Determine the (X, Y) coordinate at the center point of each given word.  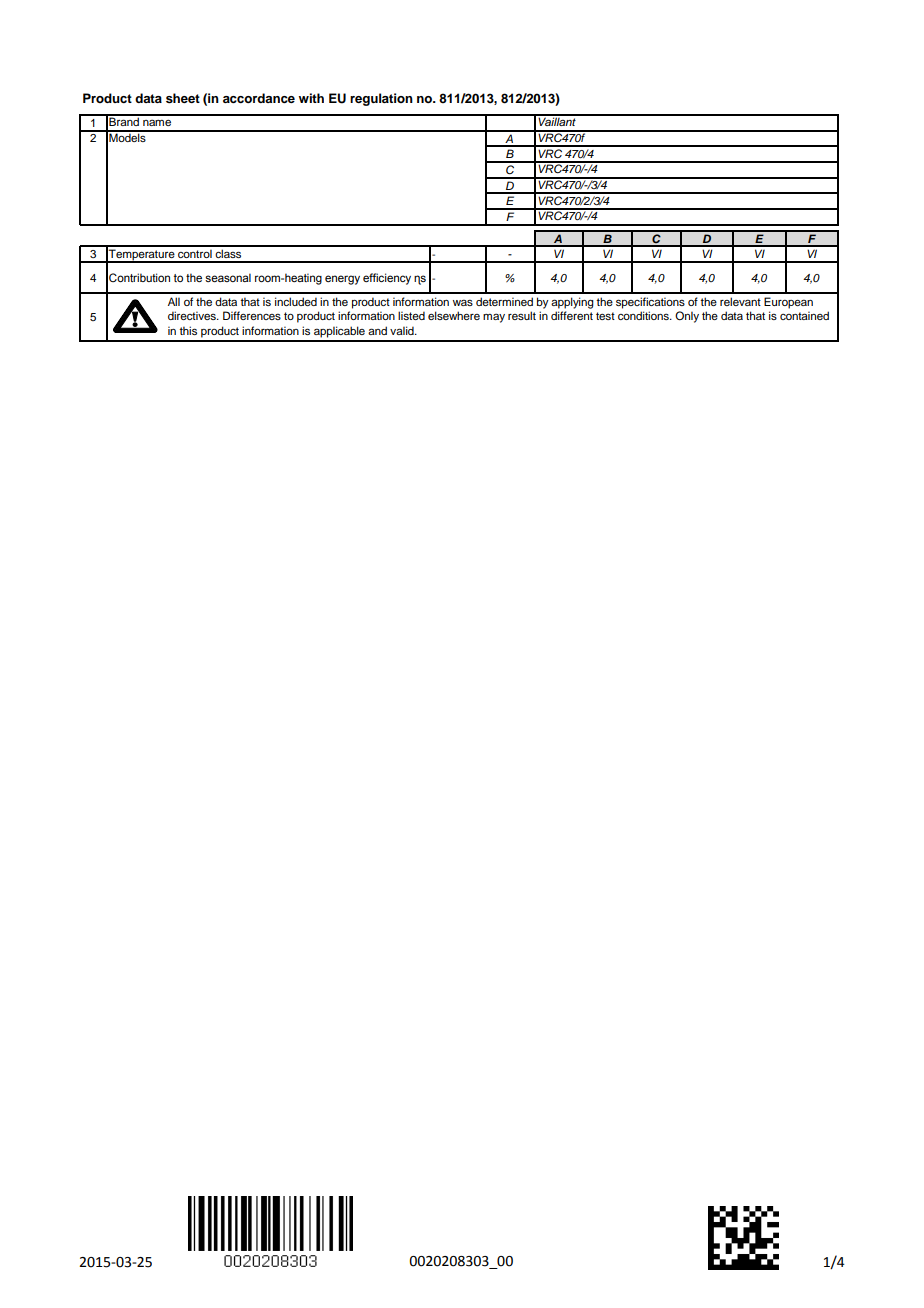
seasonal (228, 277)
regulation (381, 99)
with (311, 98)
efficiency (387, 279)
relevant (740, 301)
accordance (259, 98)
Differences (252, 315)
